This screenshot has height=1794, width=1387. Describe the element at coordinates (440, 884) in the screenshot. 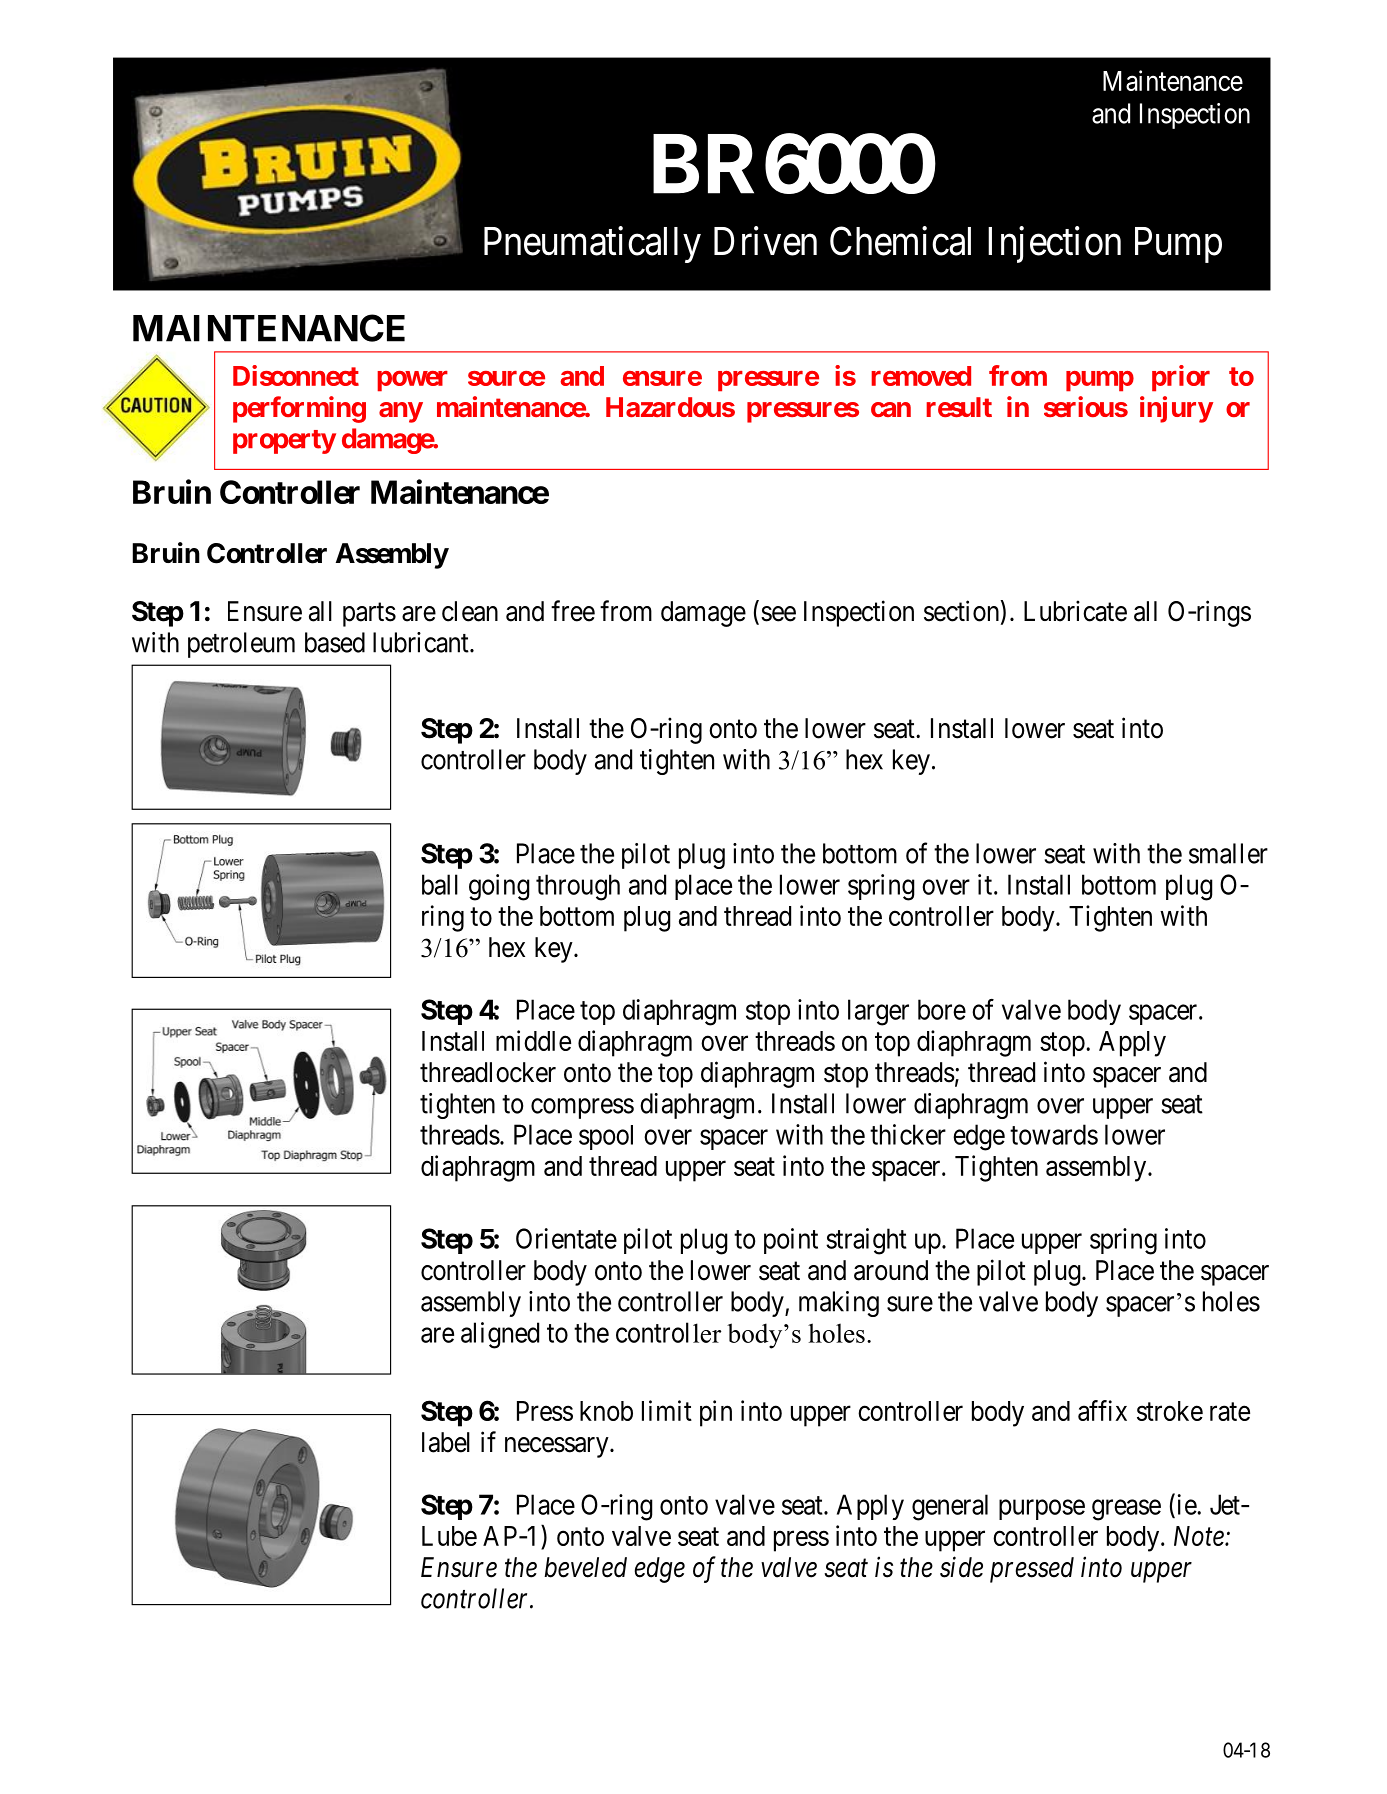

I see `ball` at that location.
